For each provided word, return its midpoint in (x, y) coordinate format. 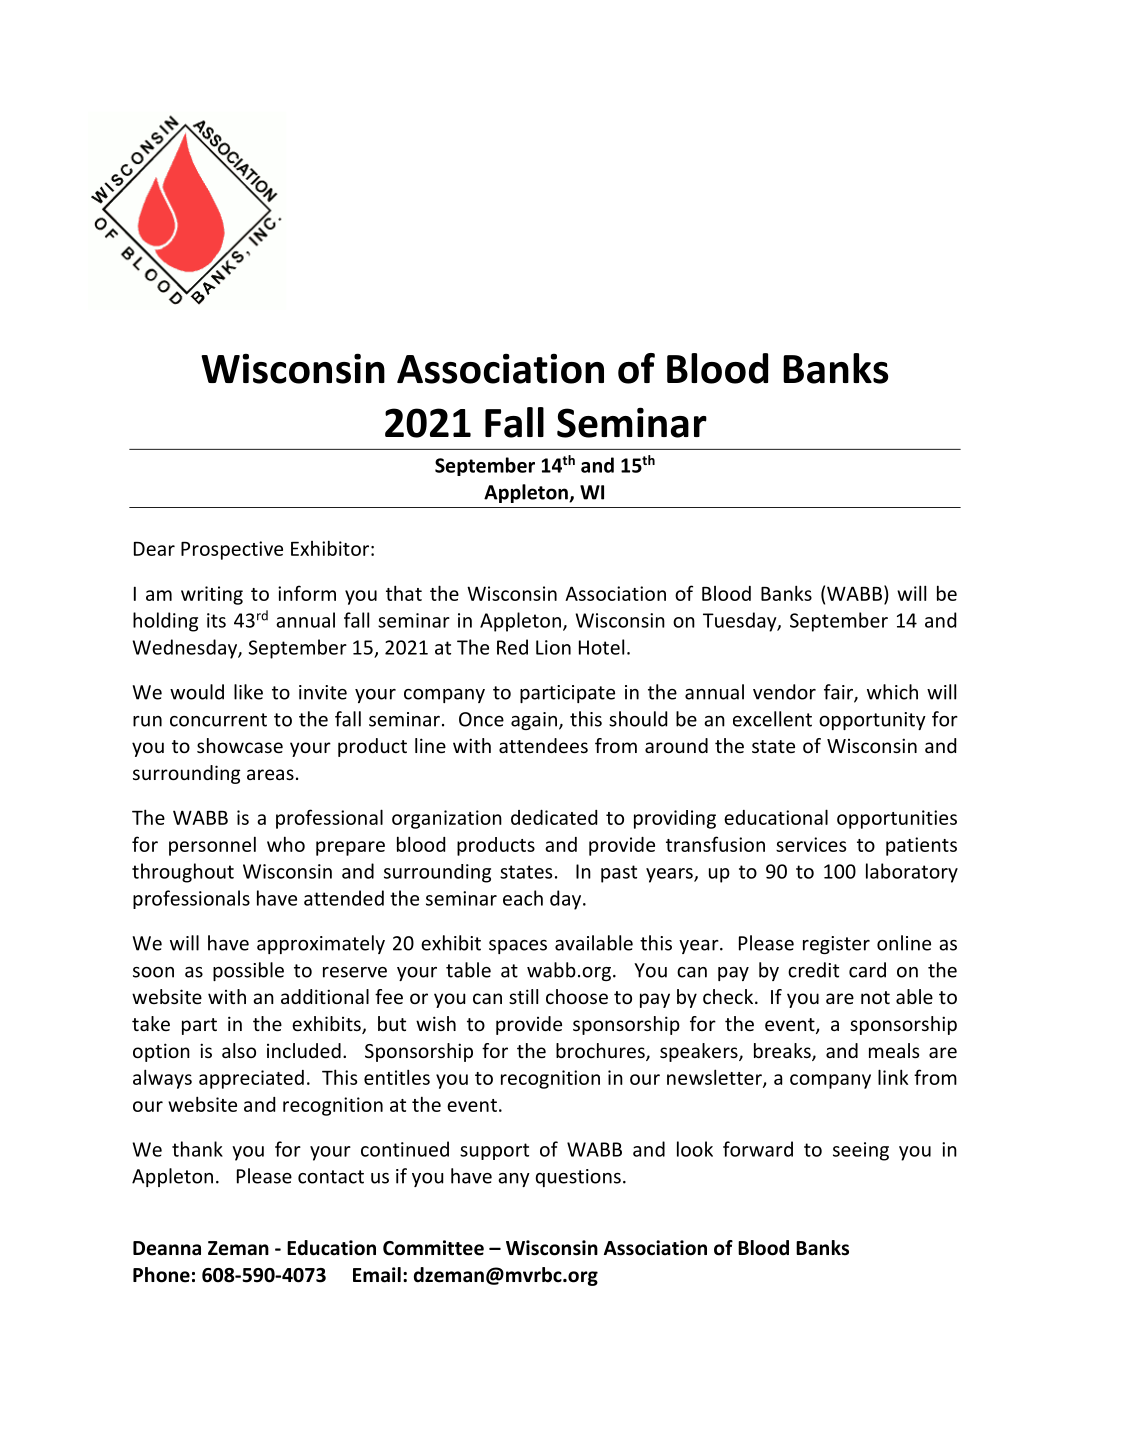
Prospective (232, 550)
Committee (433, 1248)
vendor (784, 692)
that (404, 593)
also (239, 1050)
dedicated (554, 817)
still (523, 996)
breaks (783, 1052)
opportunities (897, 819)
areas (270, 774)
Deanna (167, 1248)
